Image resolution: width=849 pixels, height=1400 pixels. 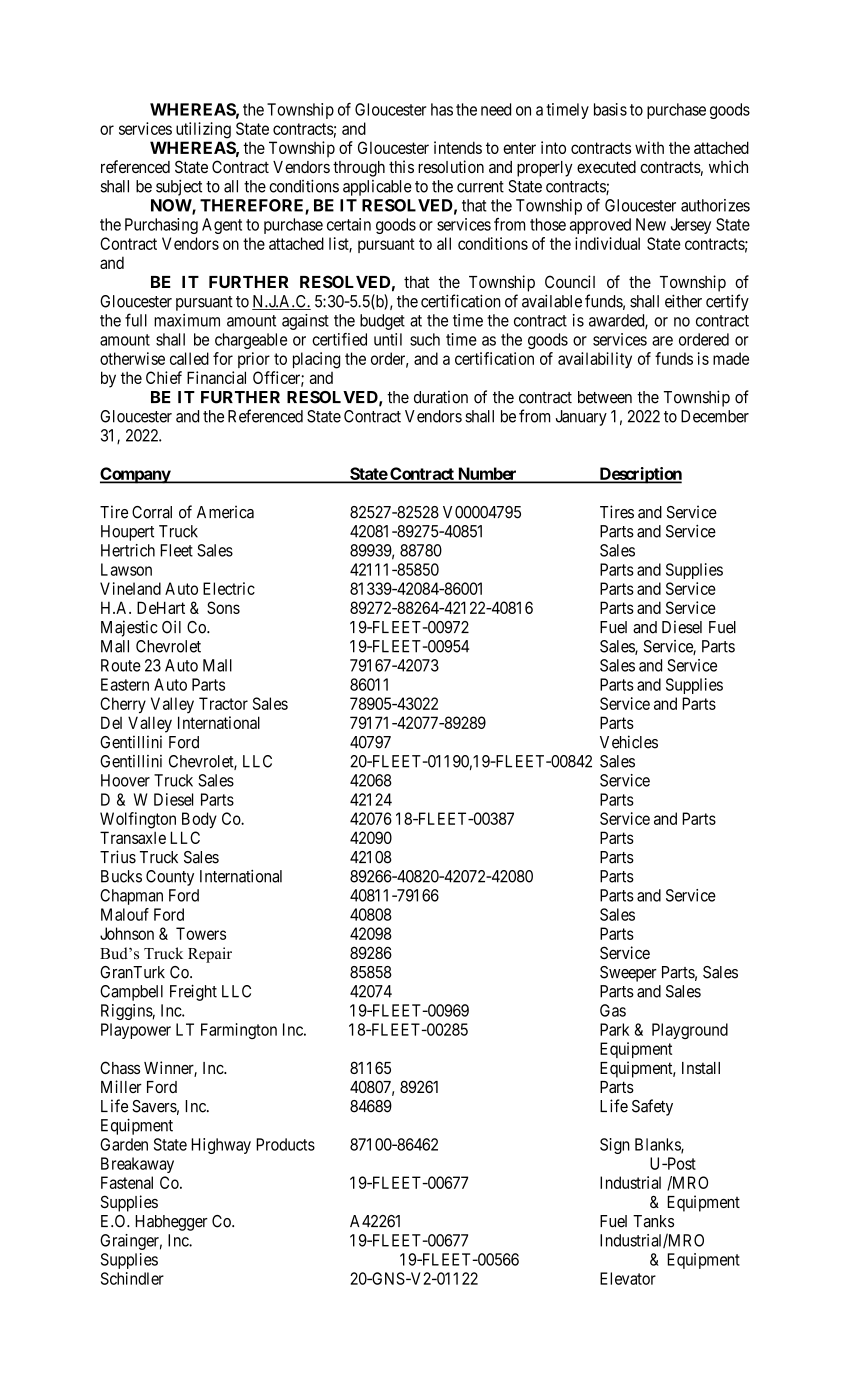 What do you see at coordinates (152, 512) in the screenshot?
I see `Corral` at bounding box center [152, 512].
